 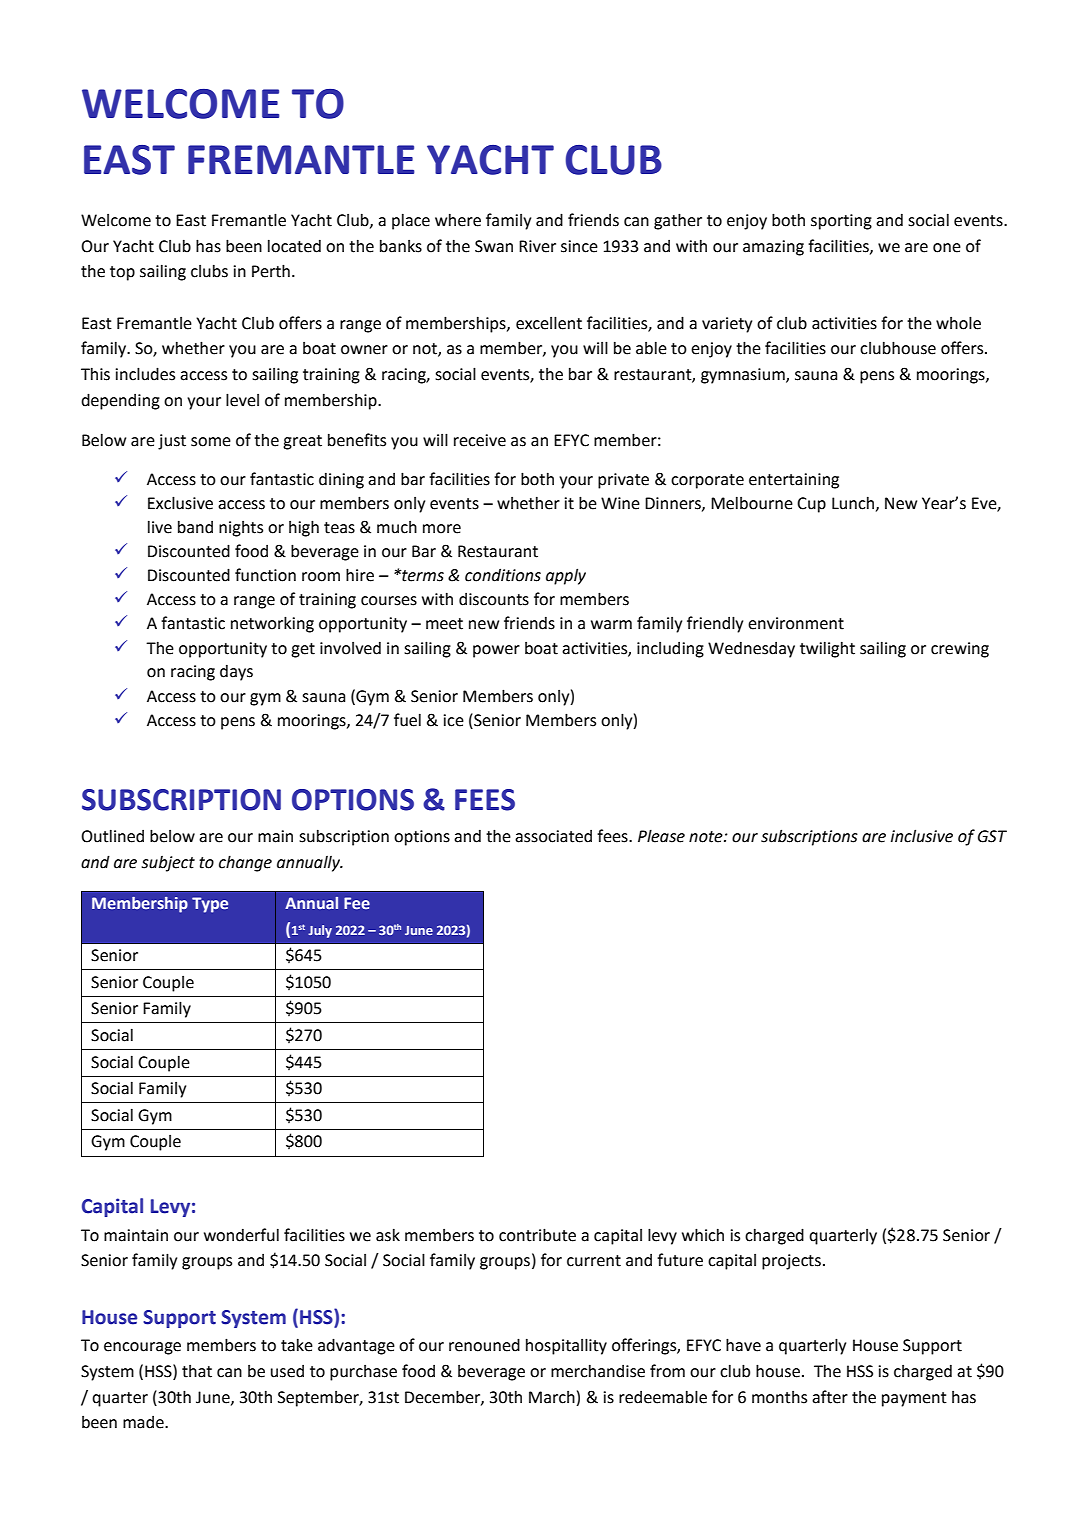 What do you see at coordinates (197, 1371) in the image?
I see `that` at bounding box center [197, 1371].
